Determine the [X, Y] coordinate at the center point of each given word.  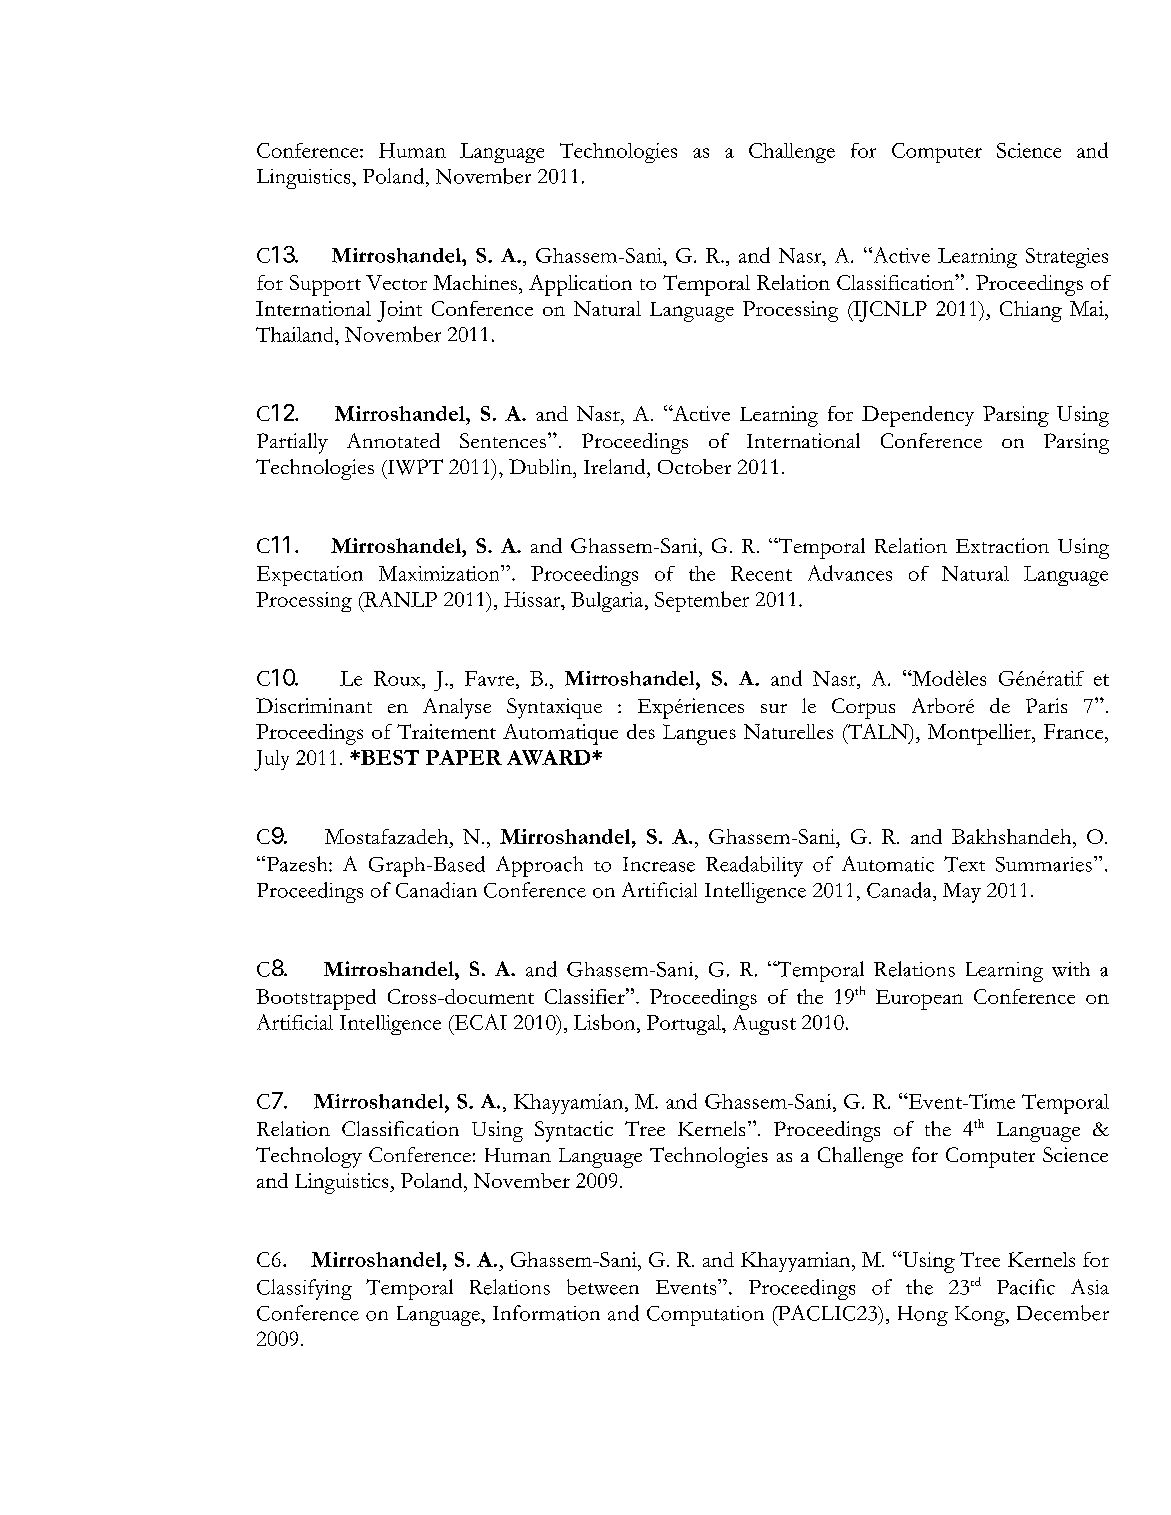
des [641, 731]
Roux [398, 678]
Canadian [436, 890]
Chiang [1031, 311]
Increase [659, 864]
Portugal [685, 1025]
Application [580, 285]
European [919, 999]
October [694, 466]
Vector [396, 282]
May [962, 893]
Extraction [1002, 545]
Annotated [393, 440]
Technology [309, 1157]
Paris [1046, 705]
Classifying [304, 1289]
